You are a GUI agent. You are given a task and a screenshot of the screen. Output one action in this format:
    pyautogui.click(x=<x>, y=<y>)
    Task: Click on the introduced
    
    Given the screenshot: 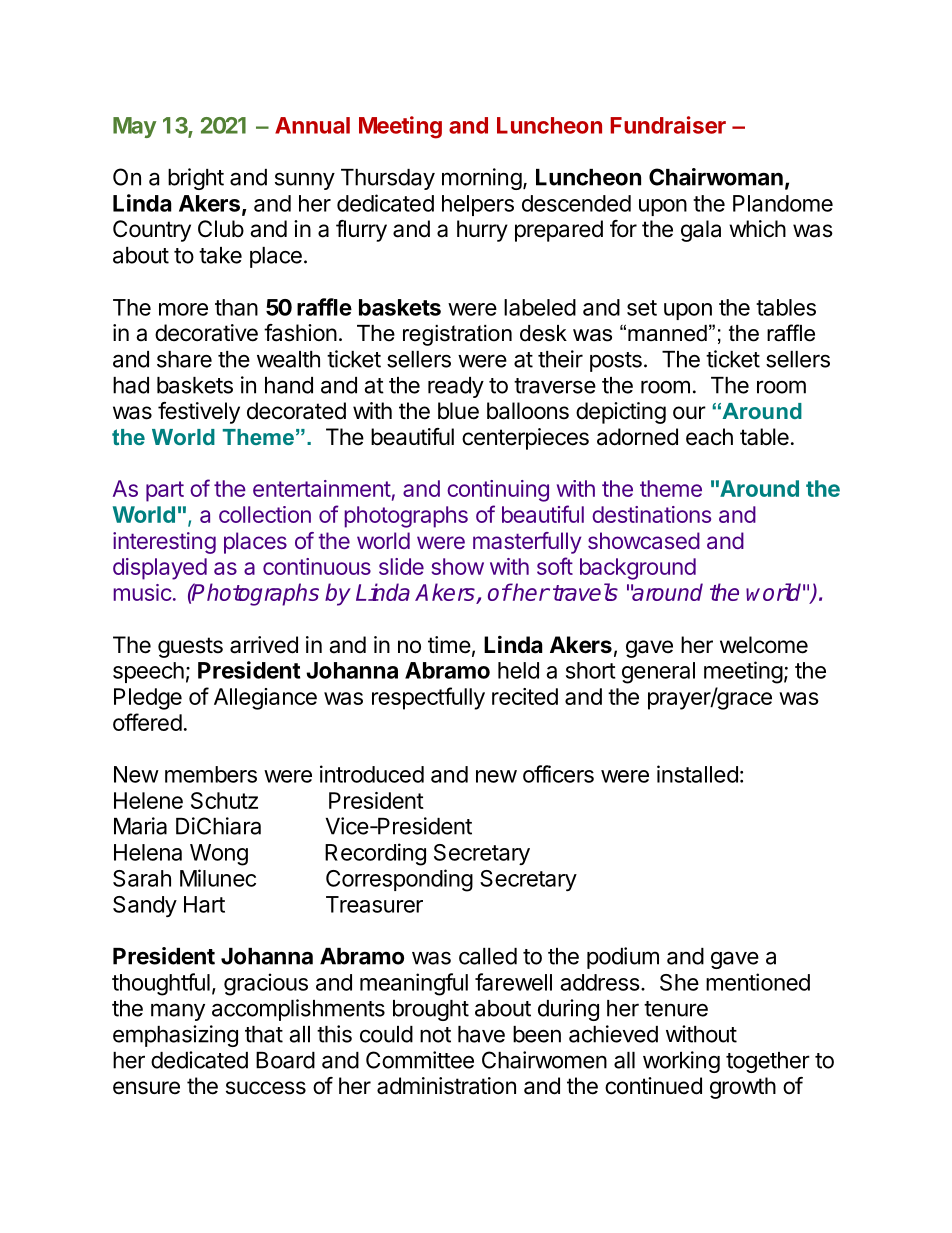 What is the action you would take?
    pyautogui.click(x=372, y=774)
